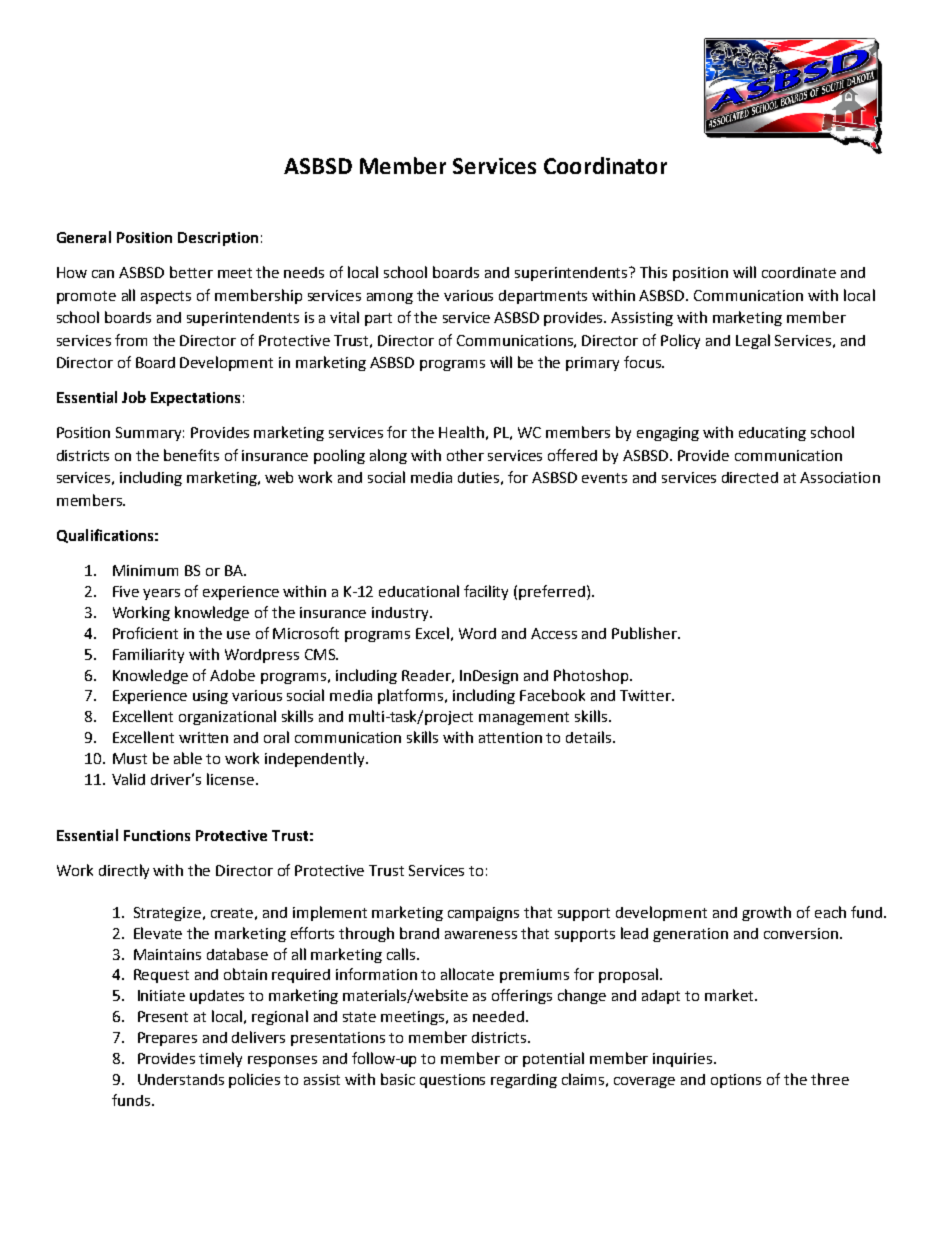  What do you see at coordinates (605, 165) in the screenshot?
I see `Coordinator` at bounding box center [605, 165].
